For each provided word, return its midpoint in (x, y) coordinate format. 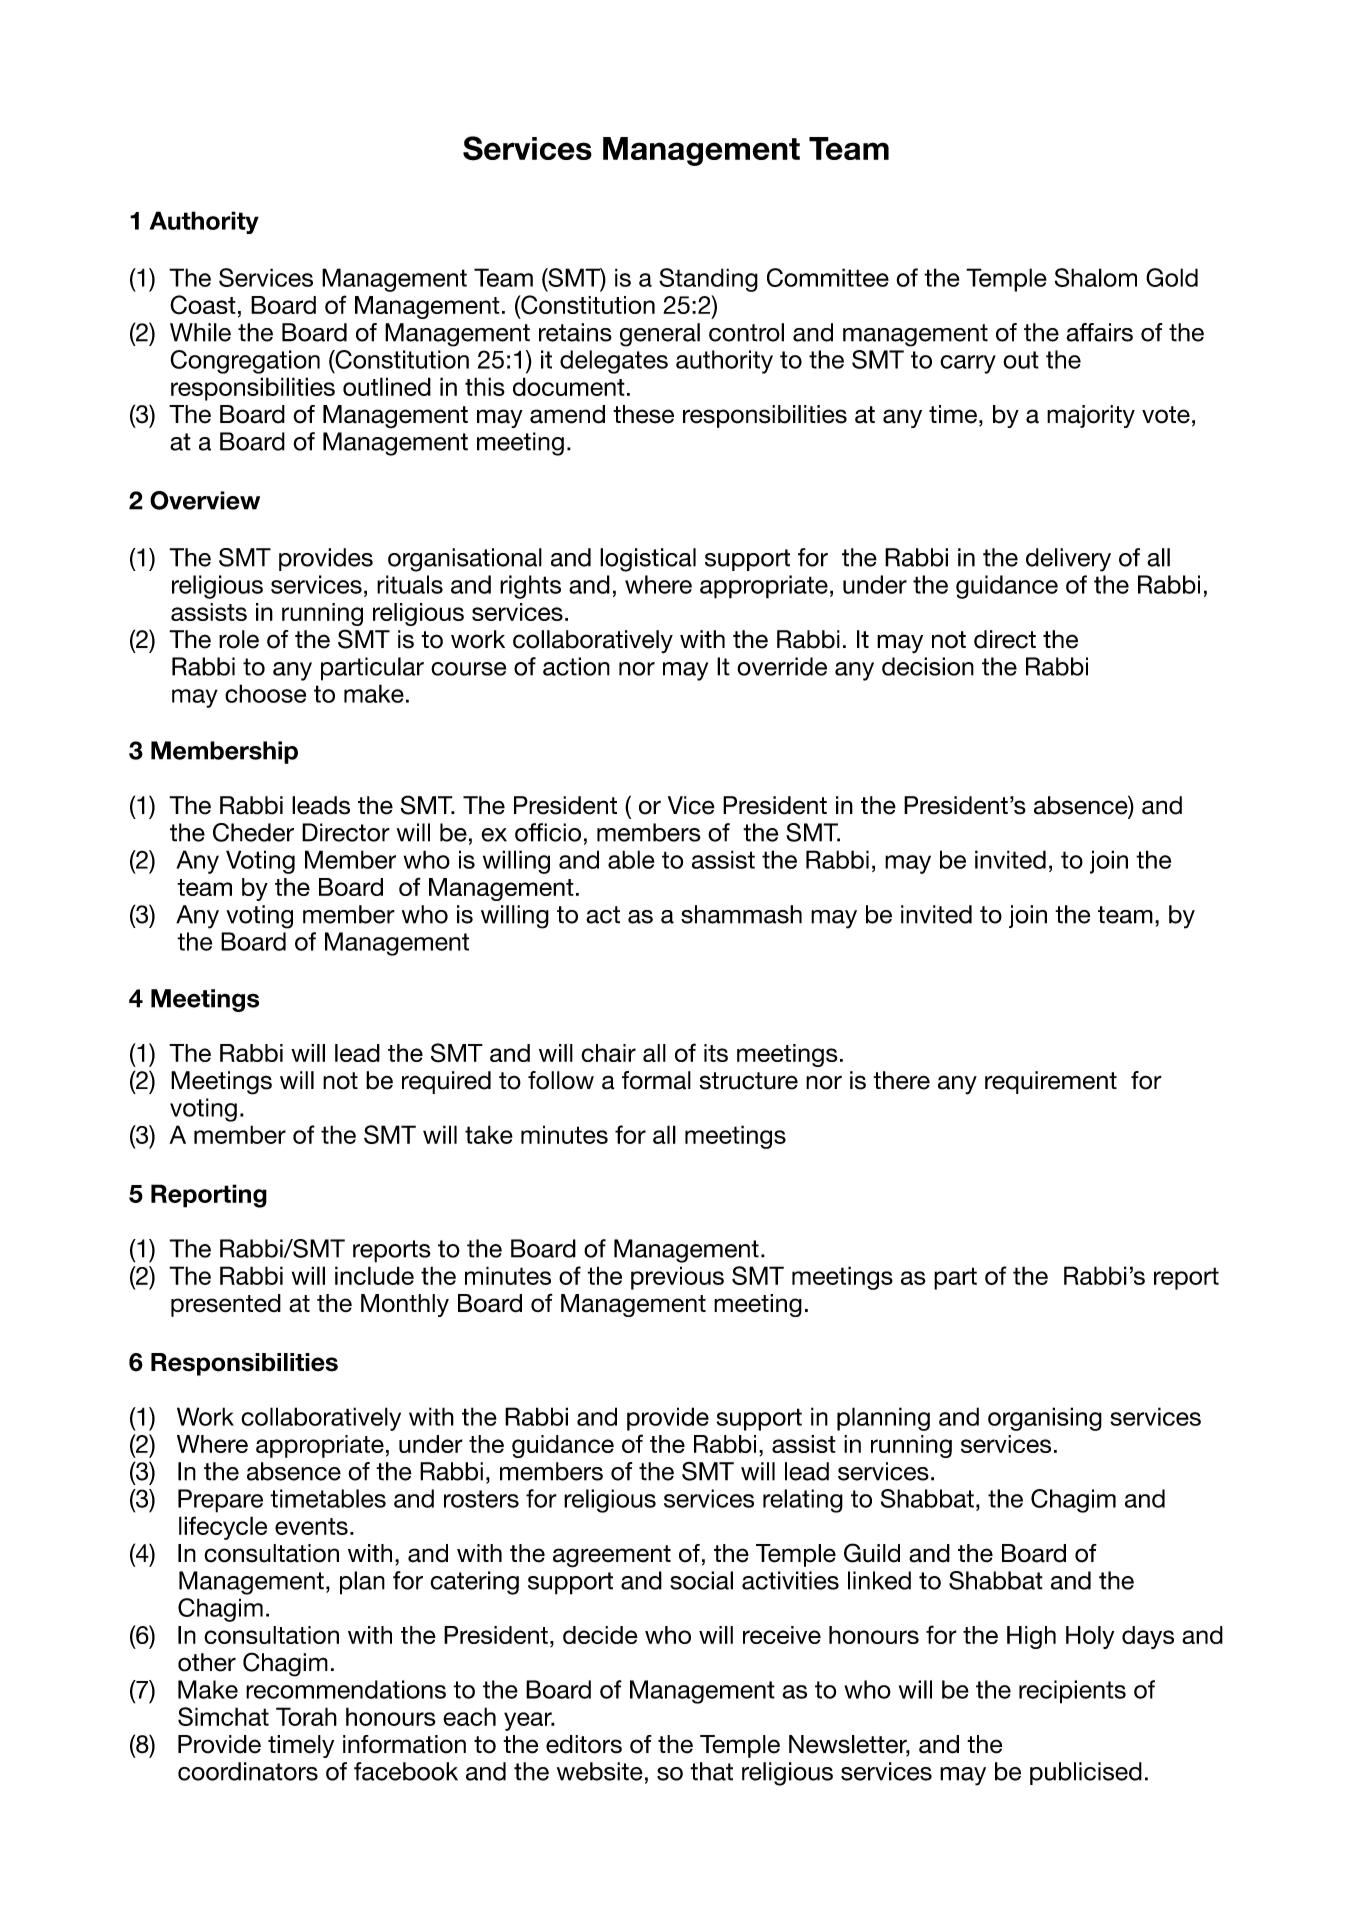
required (446, 1082)
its (716, 1053)
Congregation (245, 362)
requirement (1051, 1082)
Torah (306, 1716)
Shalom (1096, 277)
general (660, 335)
